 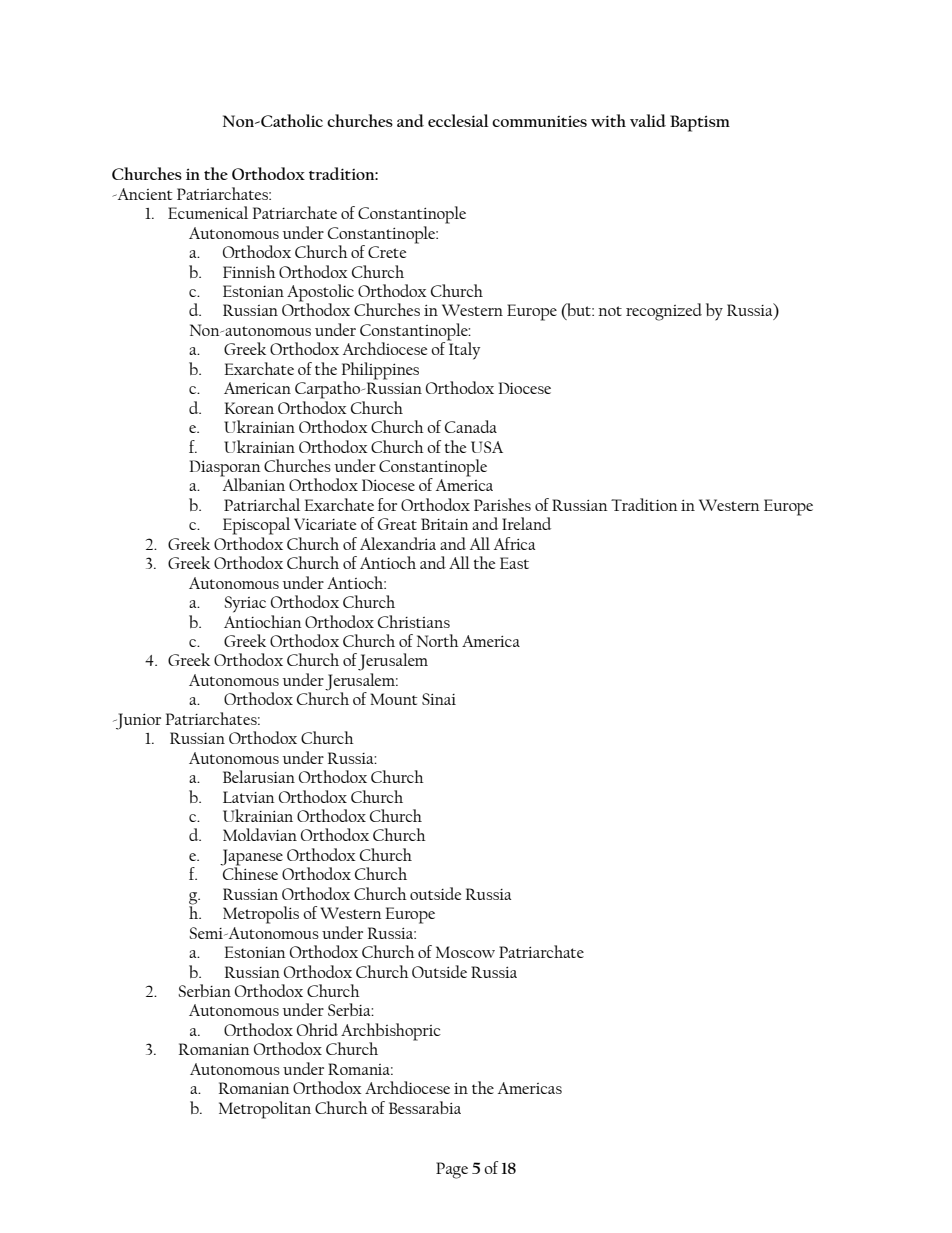 What do you see at coordinates (208, 212) in the screenshot?
I see `Ecumenical` at bounding box center [208, 212].
